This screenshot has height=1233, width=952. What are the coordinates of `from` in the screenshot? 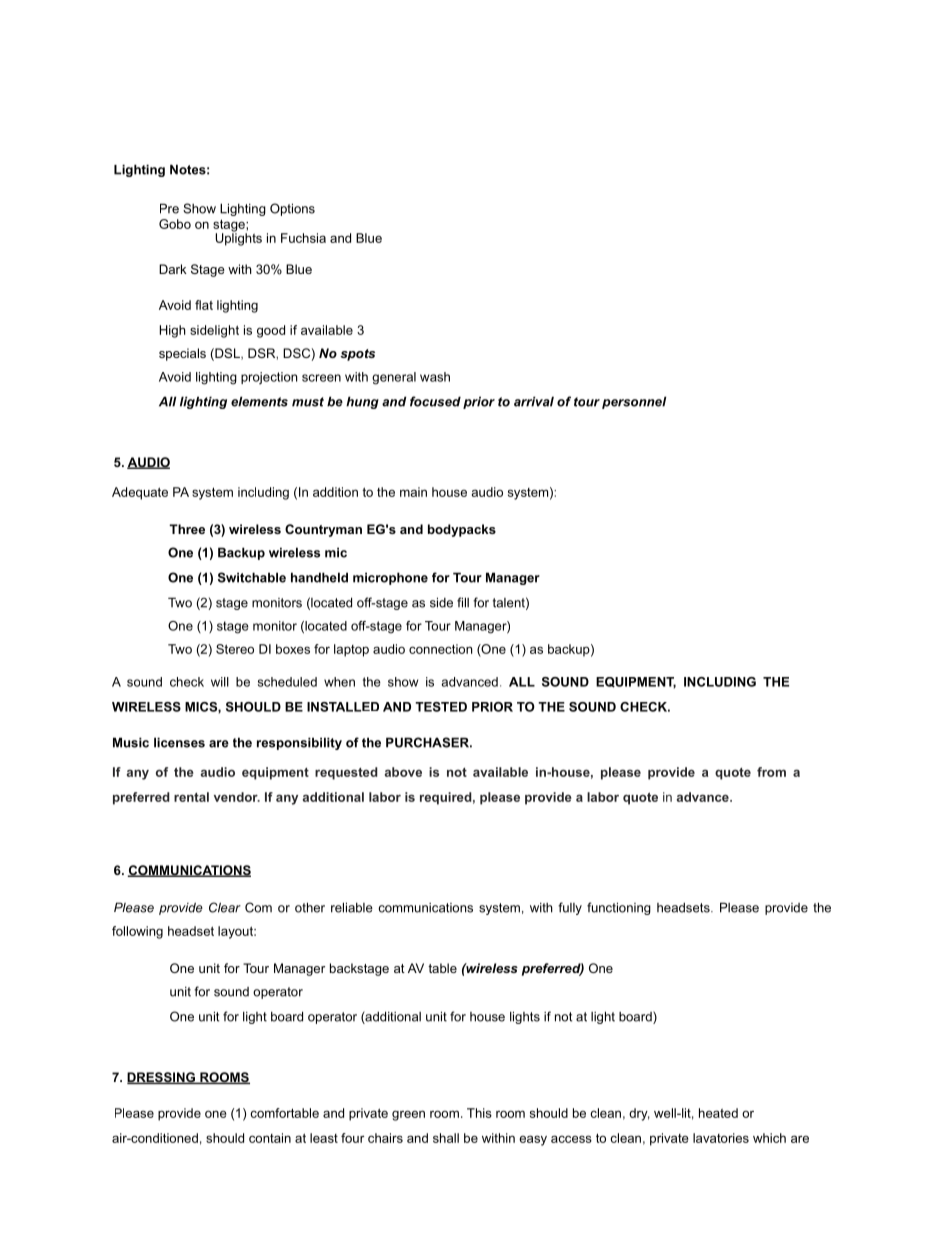 It's located at (771, 772).
